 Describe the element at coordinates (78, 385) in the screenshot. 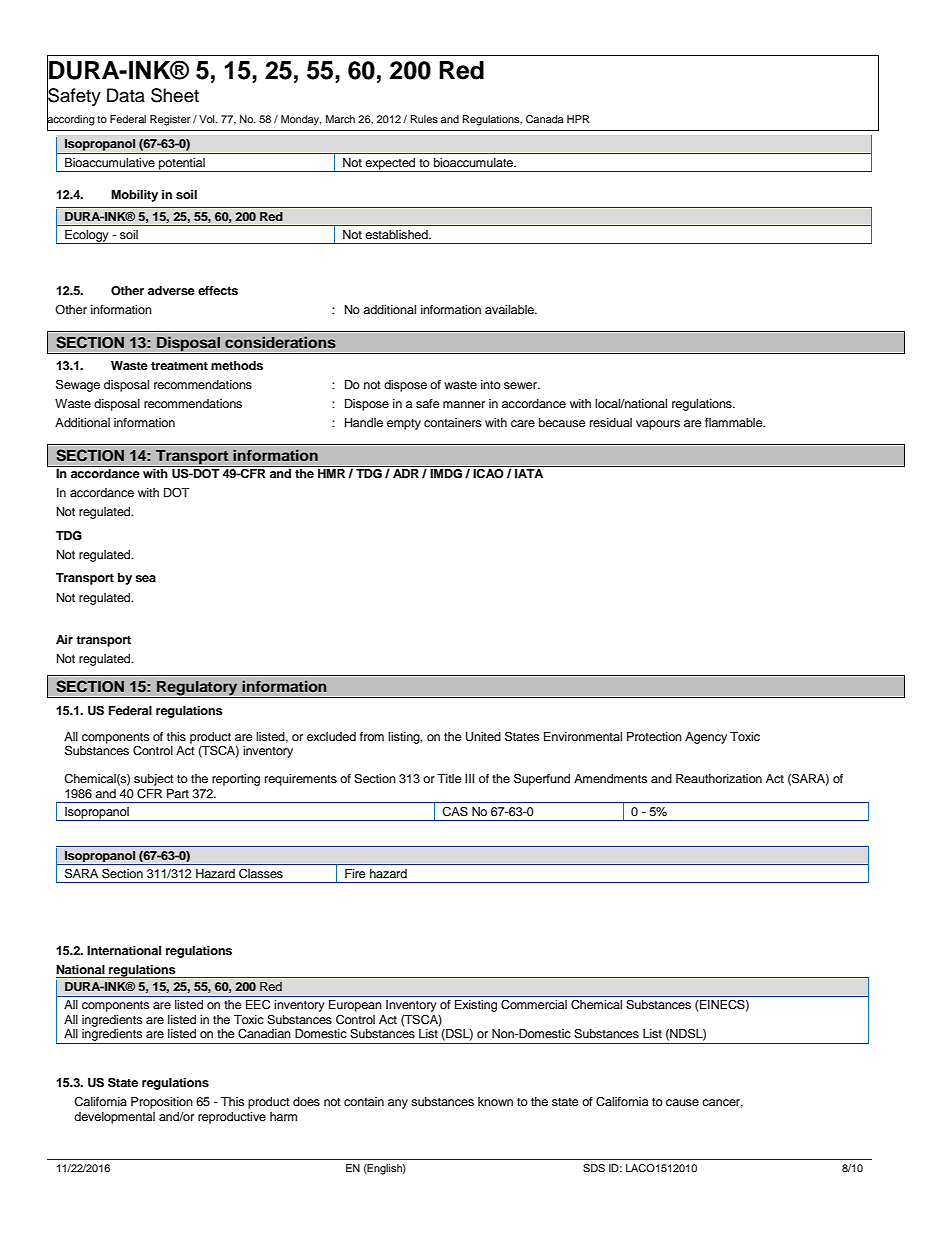

I see `Sewage` at that location.
